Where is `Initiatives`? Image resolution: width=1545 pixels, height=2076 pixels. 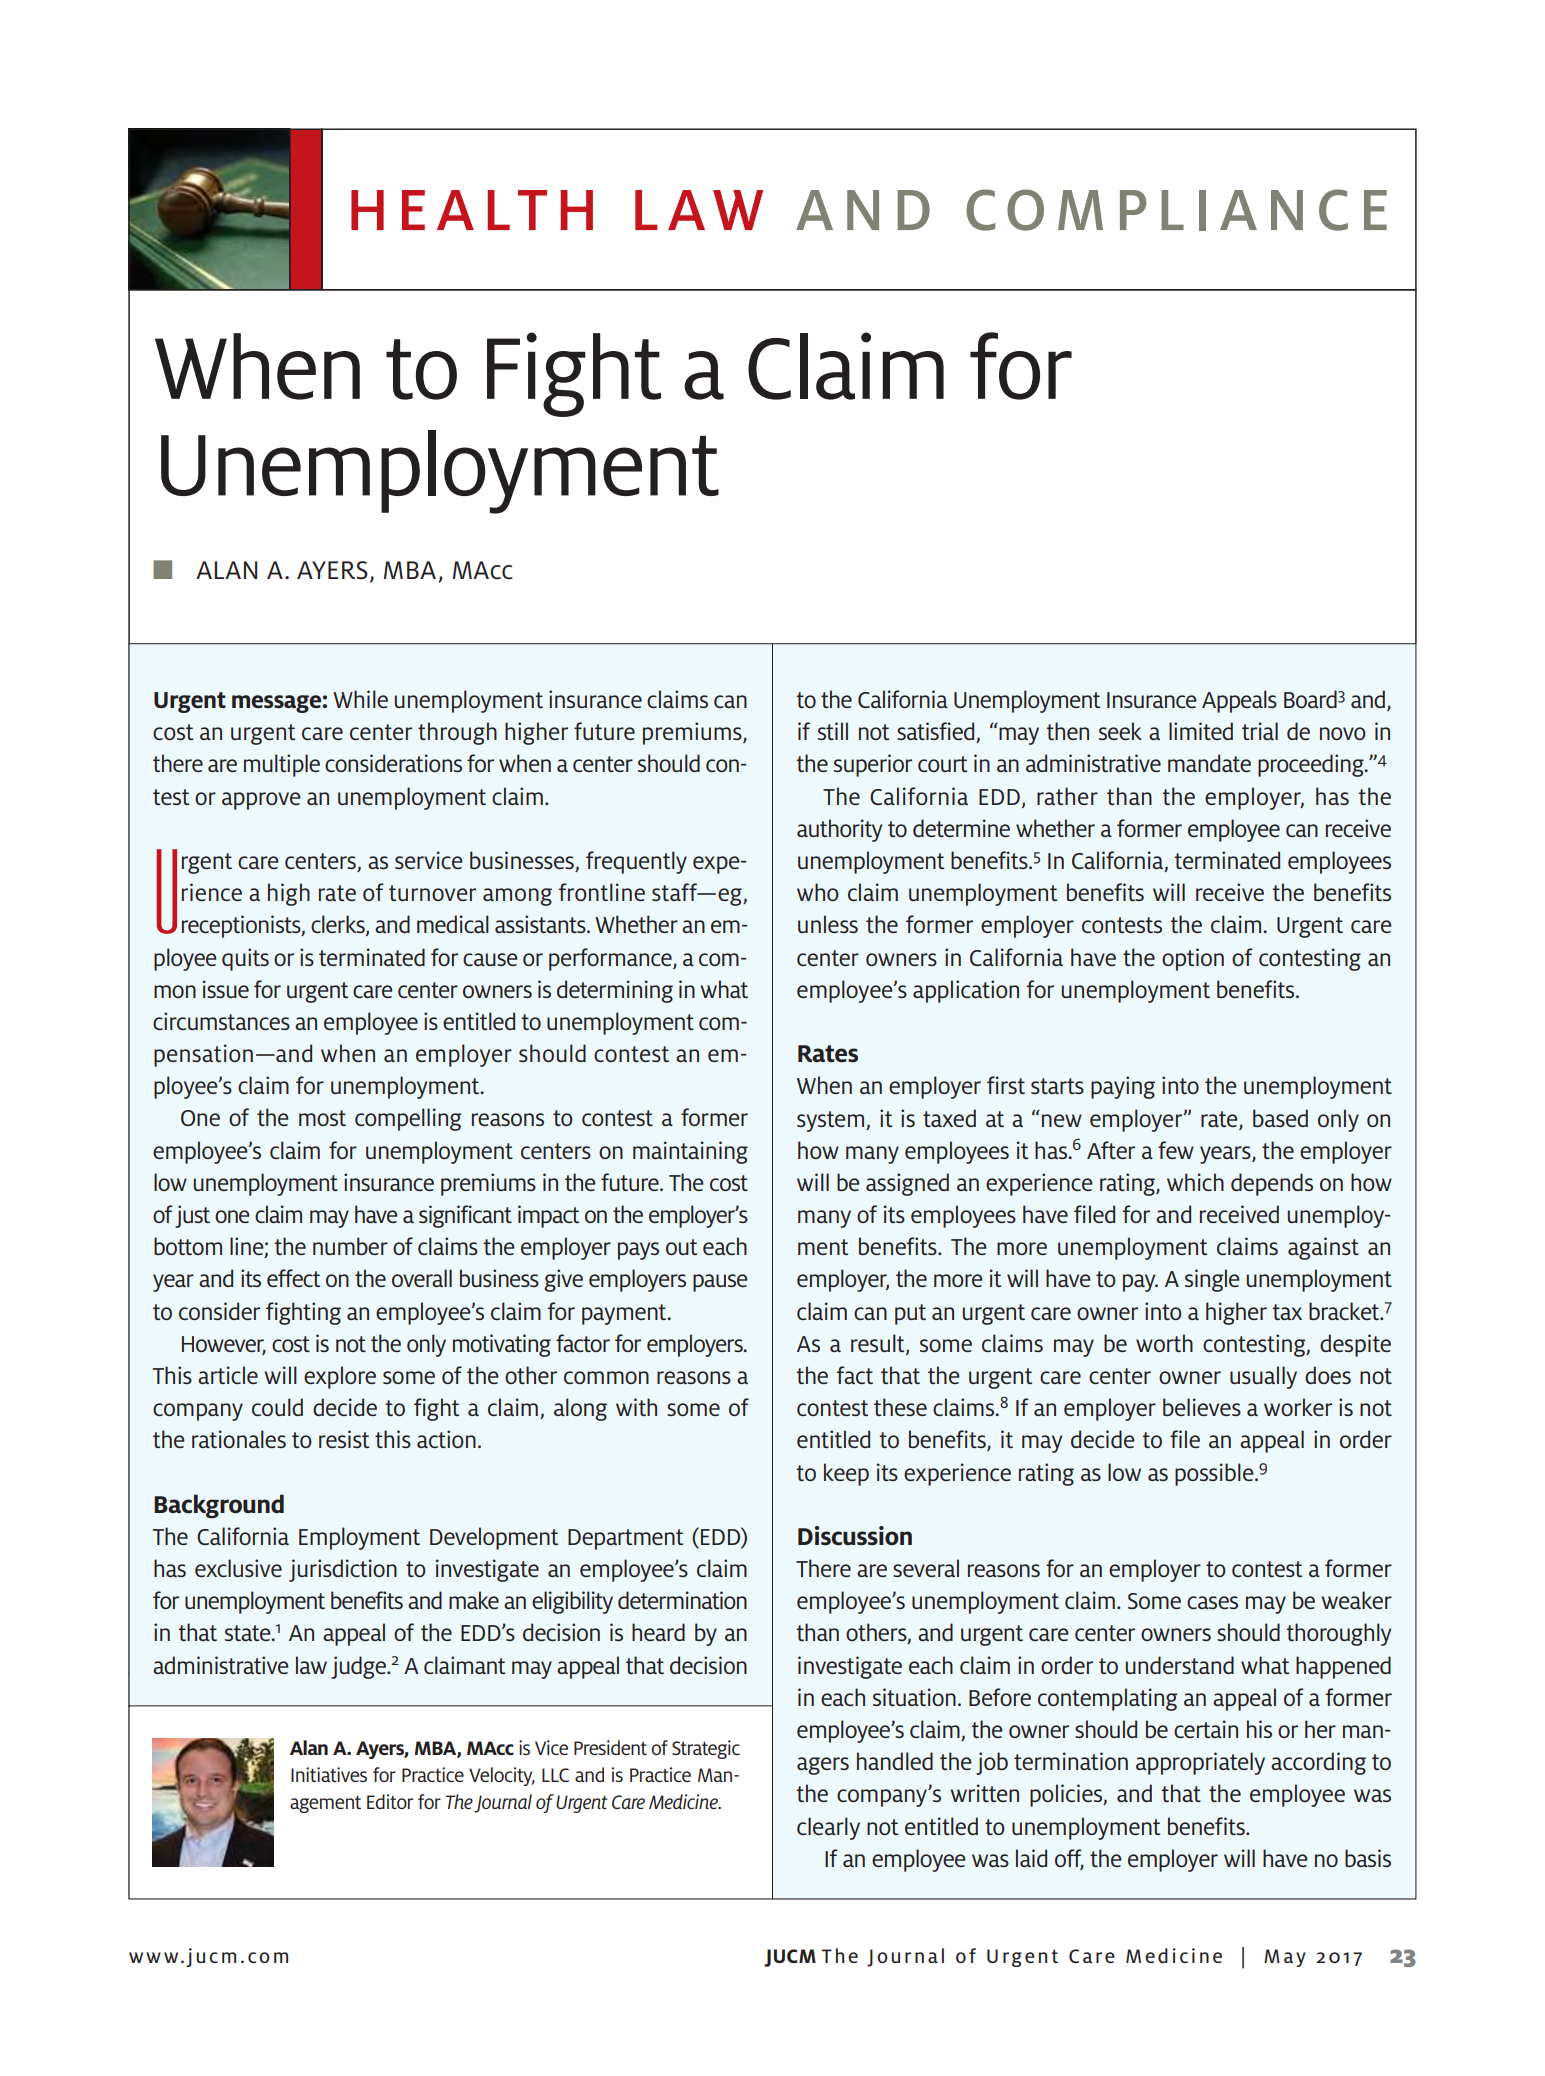 Initiatives is located at coordinates (329, 1774).
